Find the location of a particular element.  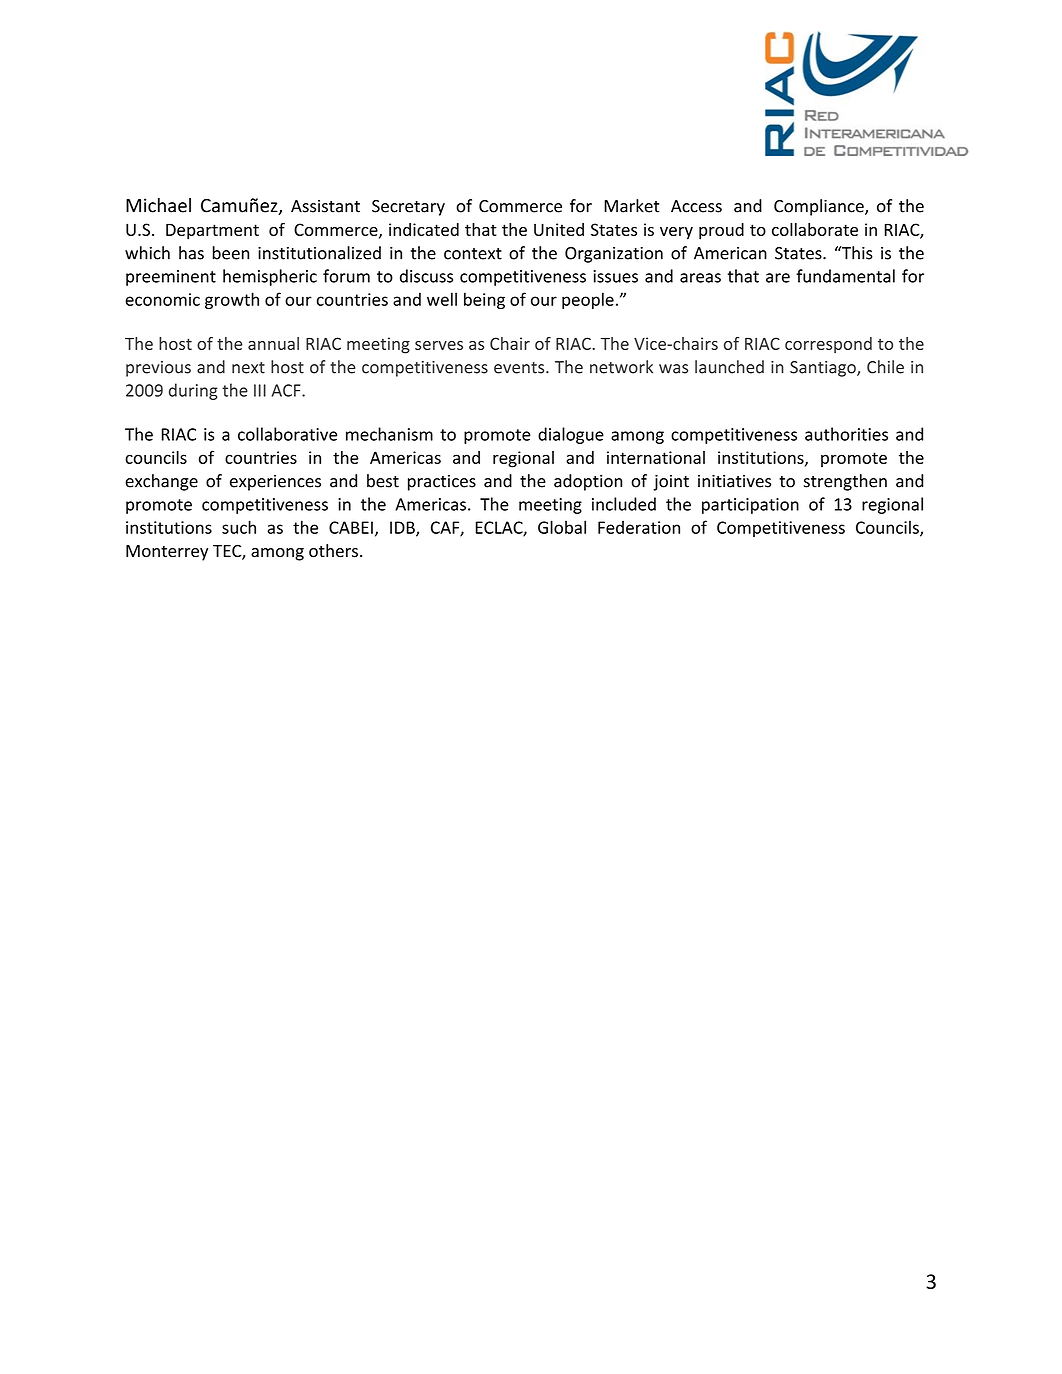

Global is located at coordinates (562, 527).
